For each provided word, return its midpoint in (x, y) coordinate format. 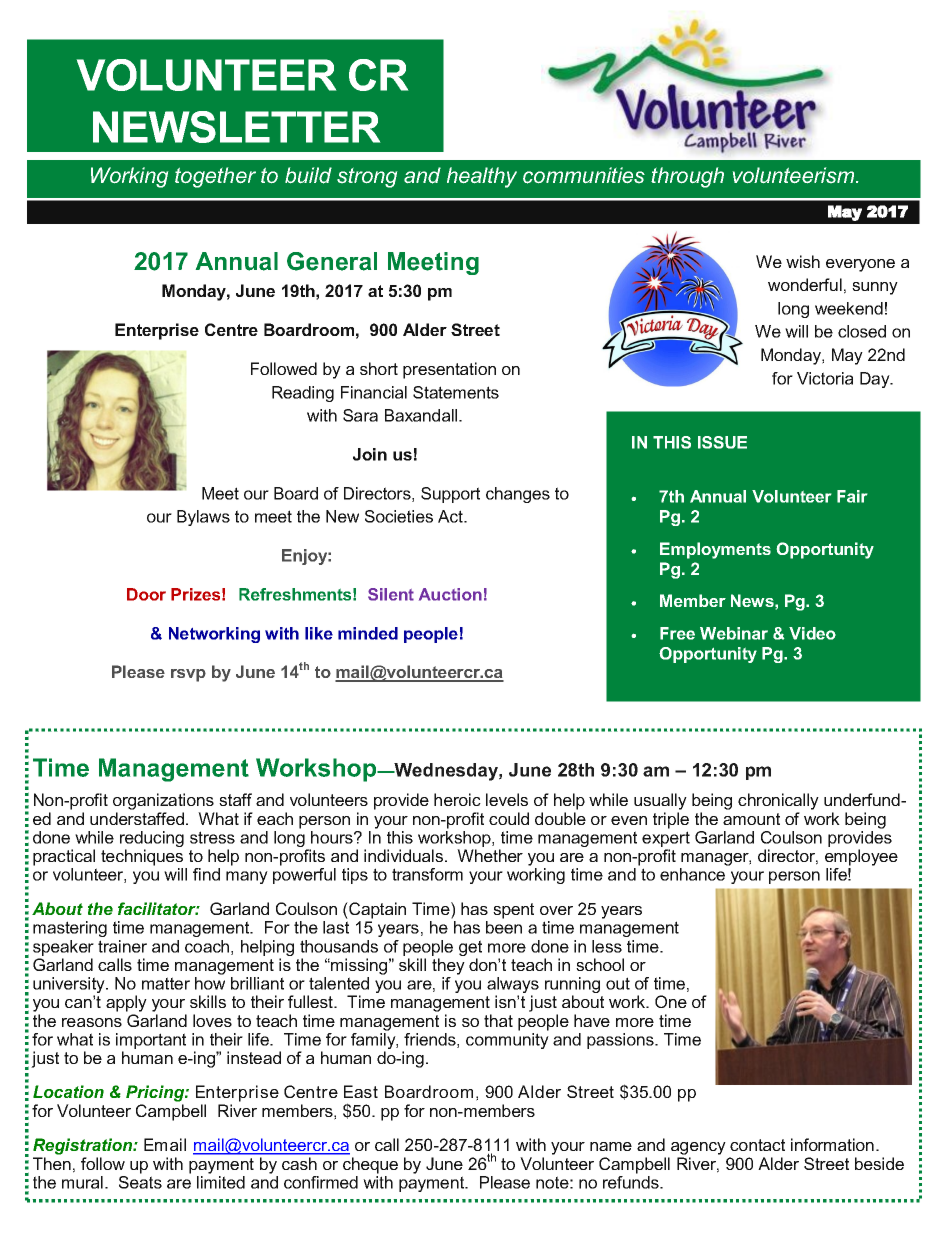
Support (450, 495)
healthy (482, 177)
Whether (490, 855)
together (215, 177)
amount (751, 819)
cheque (370, 1165)
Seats (140, 1181)
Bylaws (203, 518)
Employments (715, 550)
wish (803, 261)
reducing (152, 840)
